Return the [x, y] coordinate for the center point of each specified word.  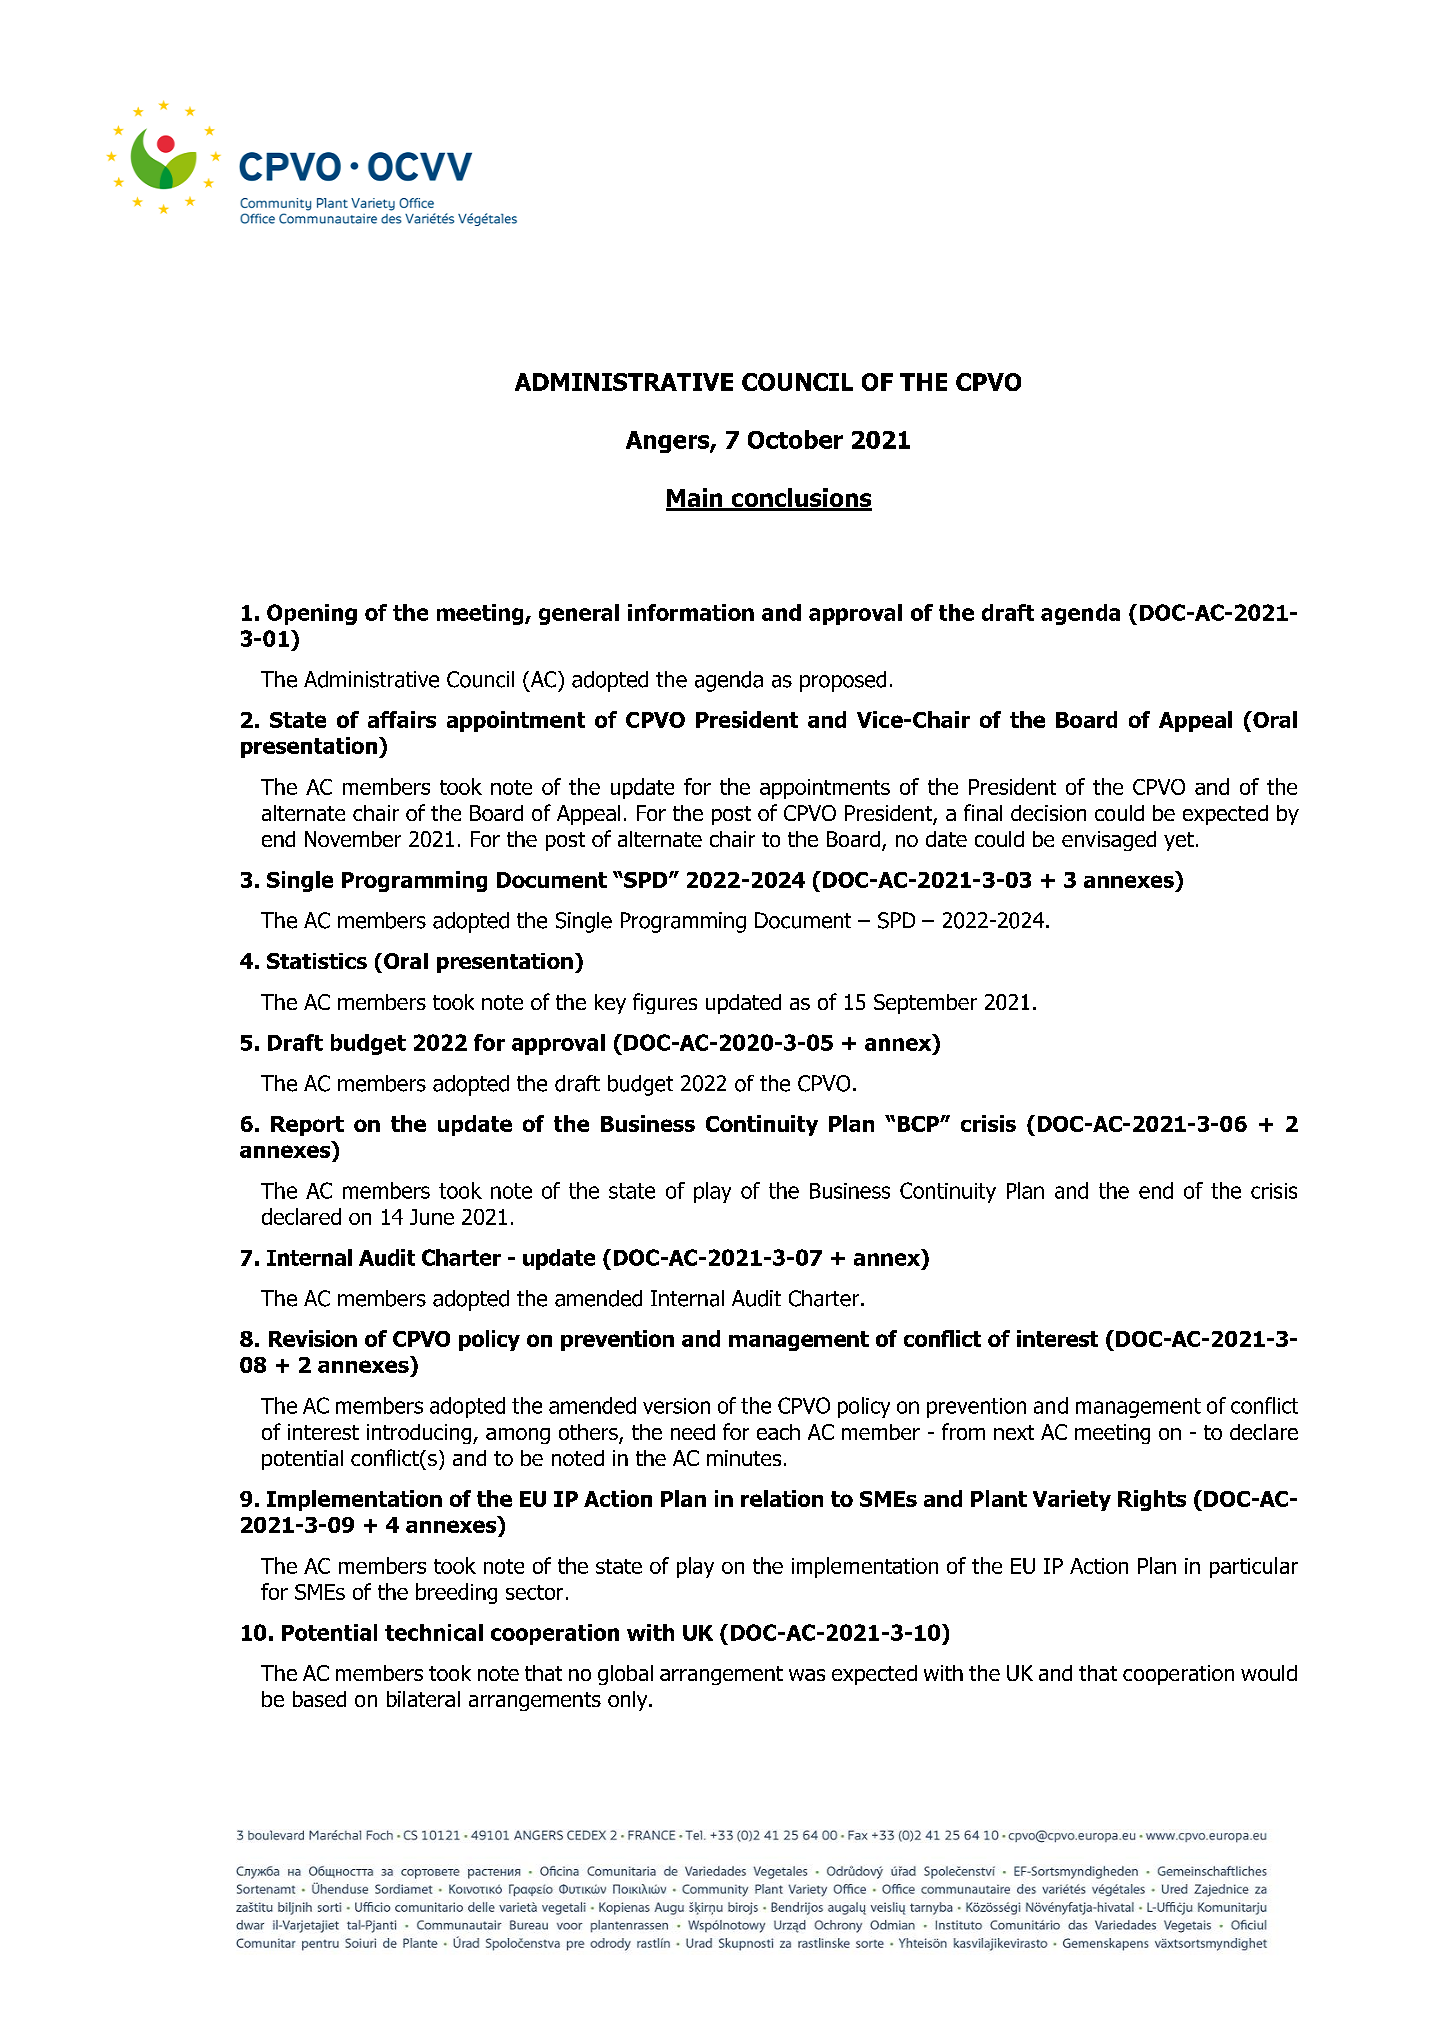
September [925, 1004]
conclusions [800, 499]
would [1269, 1673]
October [795, 439]
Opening [312, 614]
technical [434, 1632]
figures [665, 1003]
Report [307, 1126]
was [807, 1675]
